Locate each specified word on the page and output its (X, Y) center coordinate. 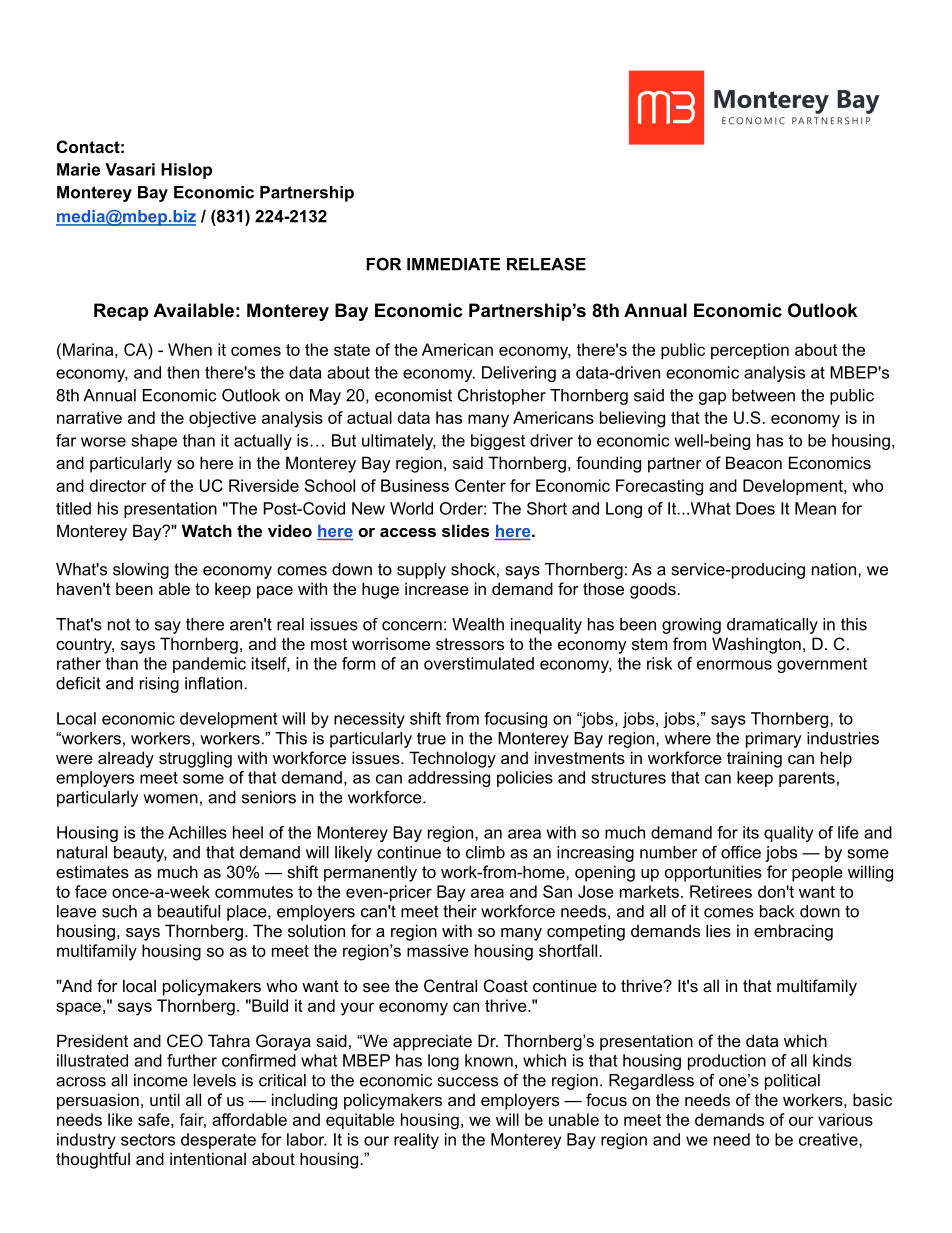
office (741, 852)
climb (485, 852)
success (468, 1082)
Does (755, 508)
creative (829, 1139)
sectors (148, 1140)
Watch (207, 530)
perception (750, 351)
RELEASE (546, 264)
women (170, 799)
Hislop (186, 171)
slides (465, 530)
